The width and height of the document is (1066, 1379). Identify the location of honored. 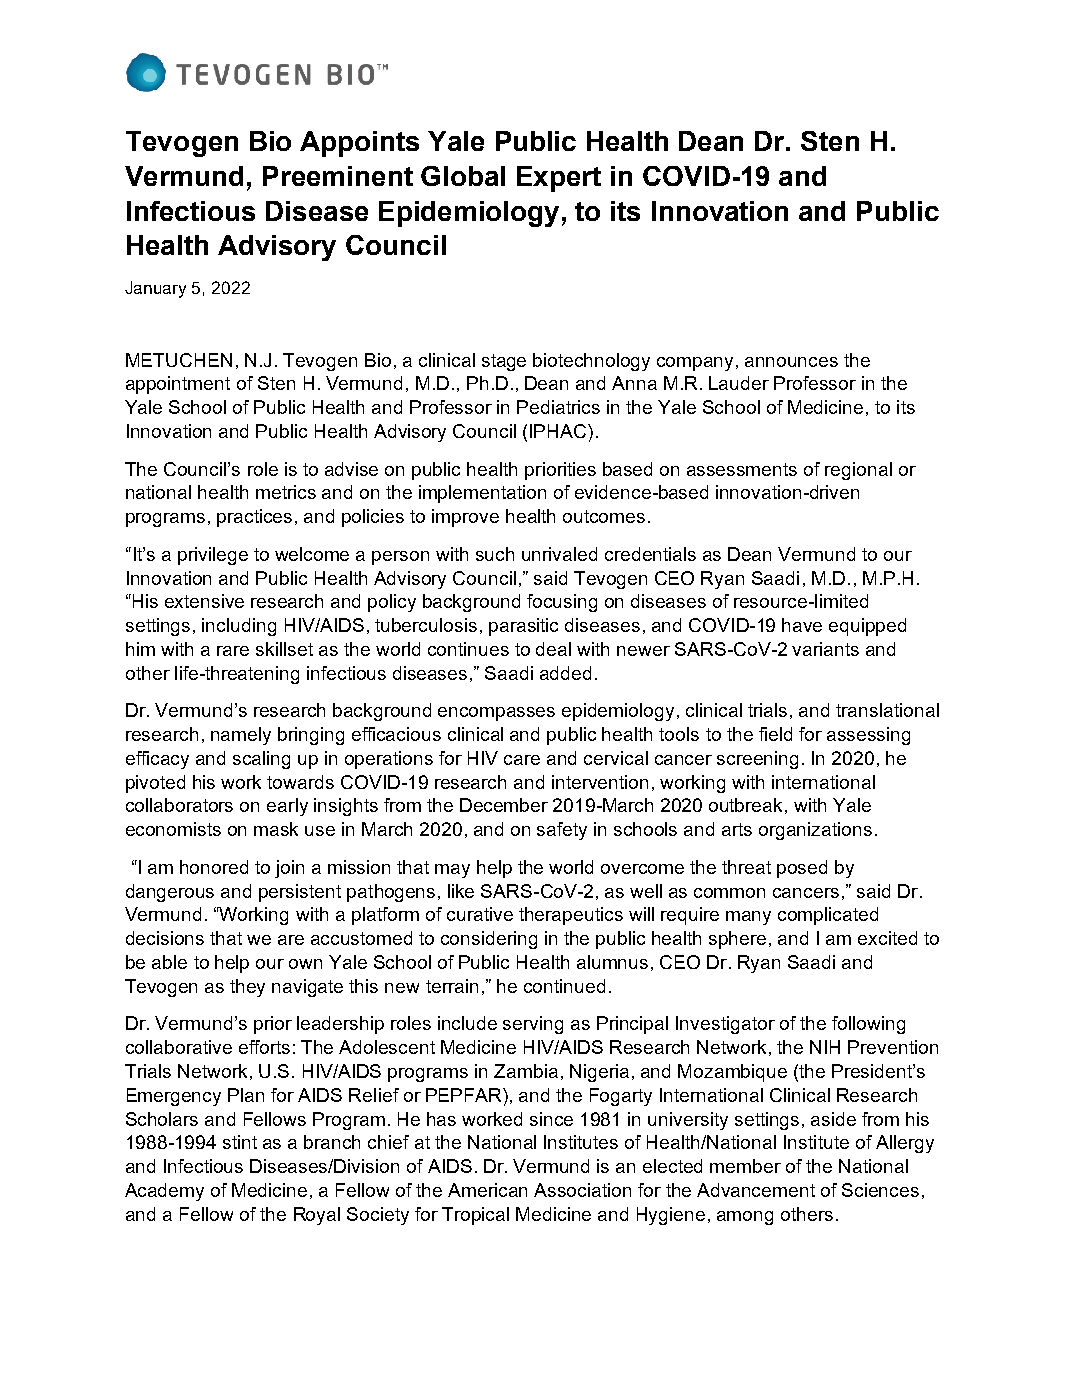
(214, 867).
